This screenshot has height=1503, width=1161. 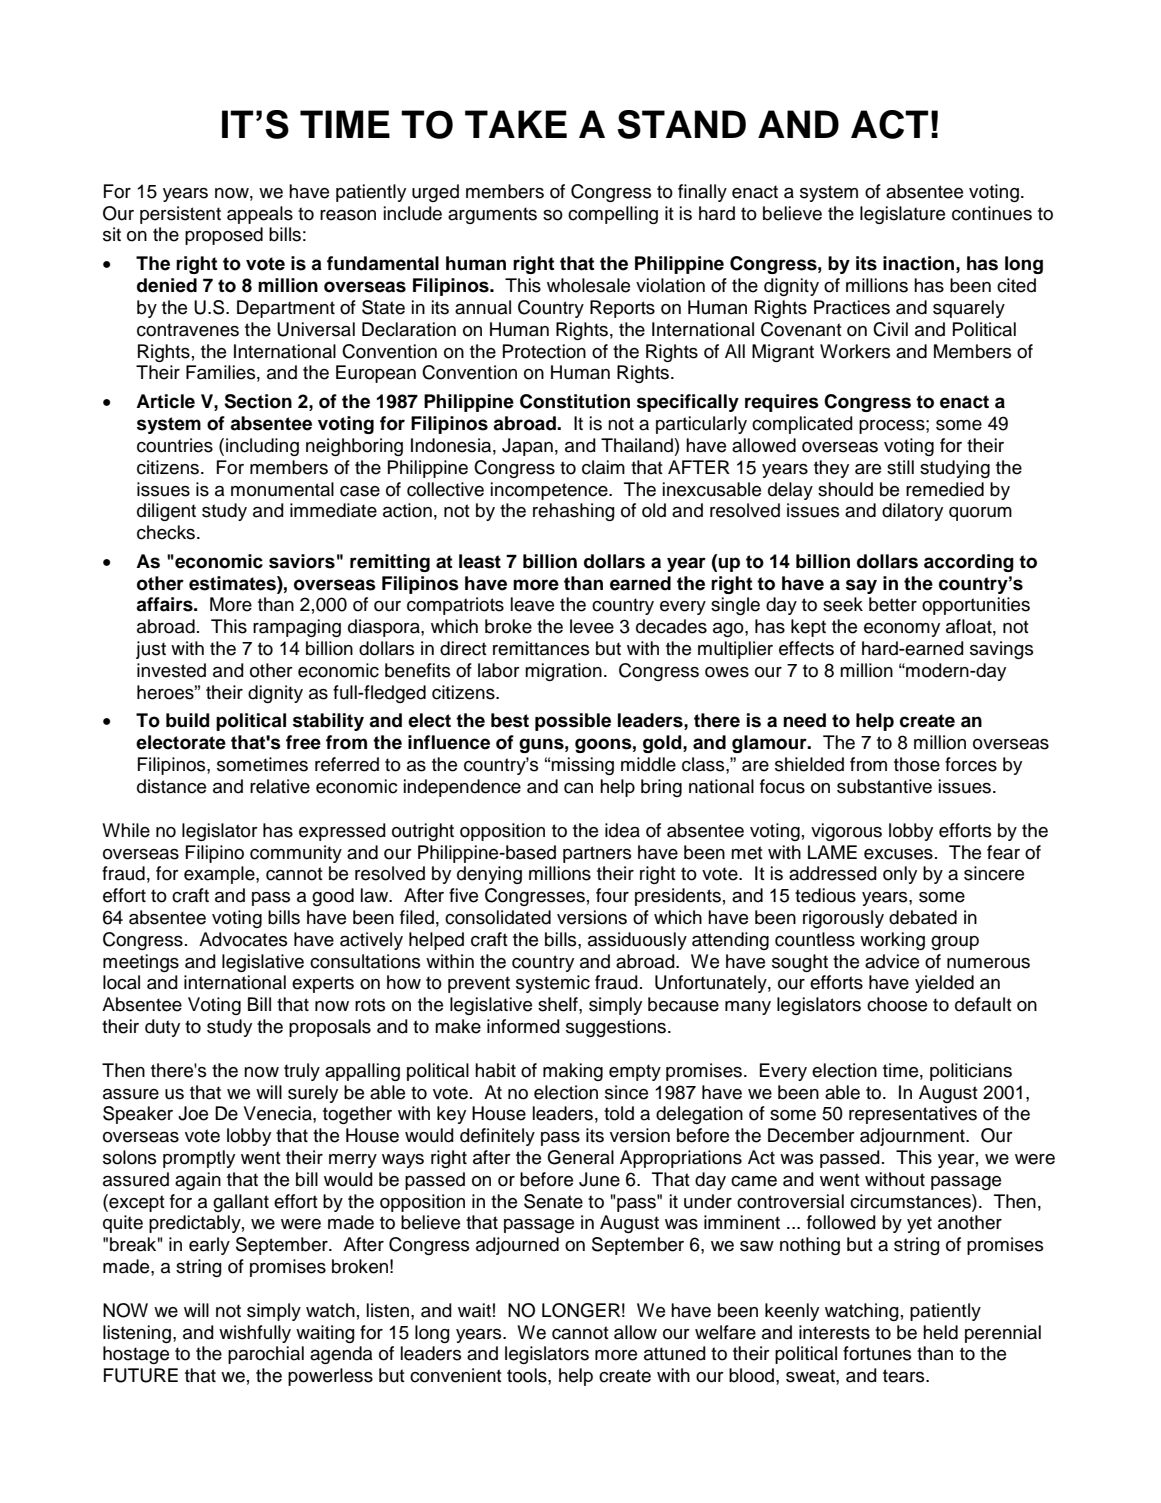 I want to click on appeals, so click(x=260, y=215).
